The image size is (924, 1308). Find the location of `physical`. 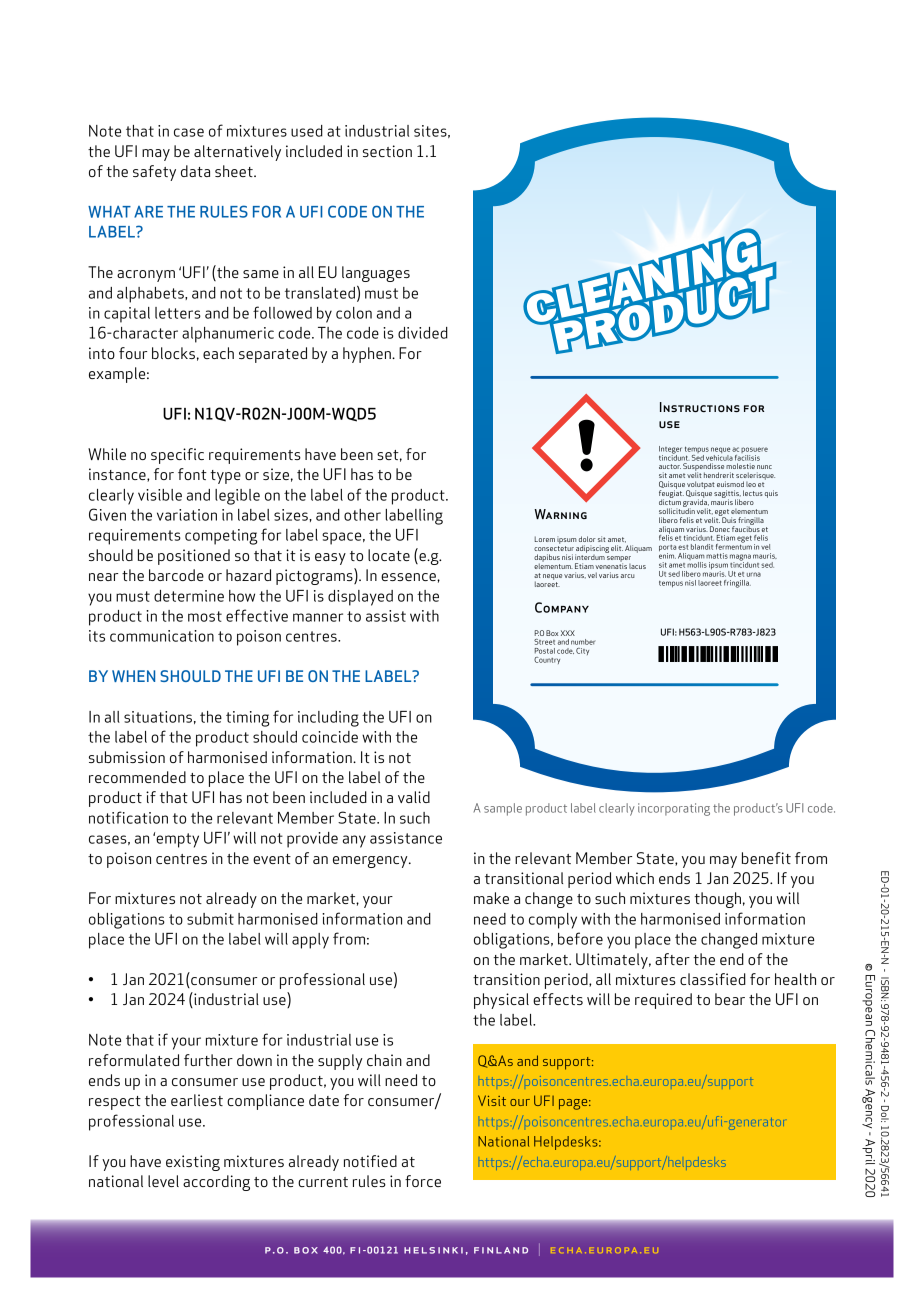

physical is located at coordinates (501, 1001).
